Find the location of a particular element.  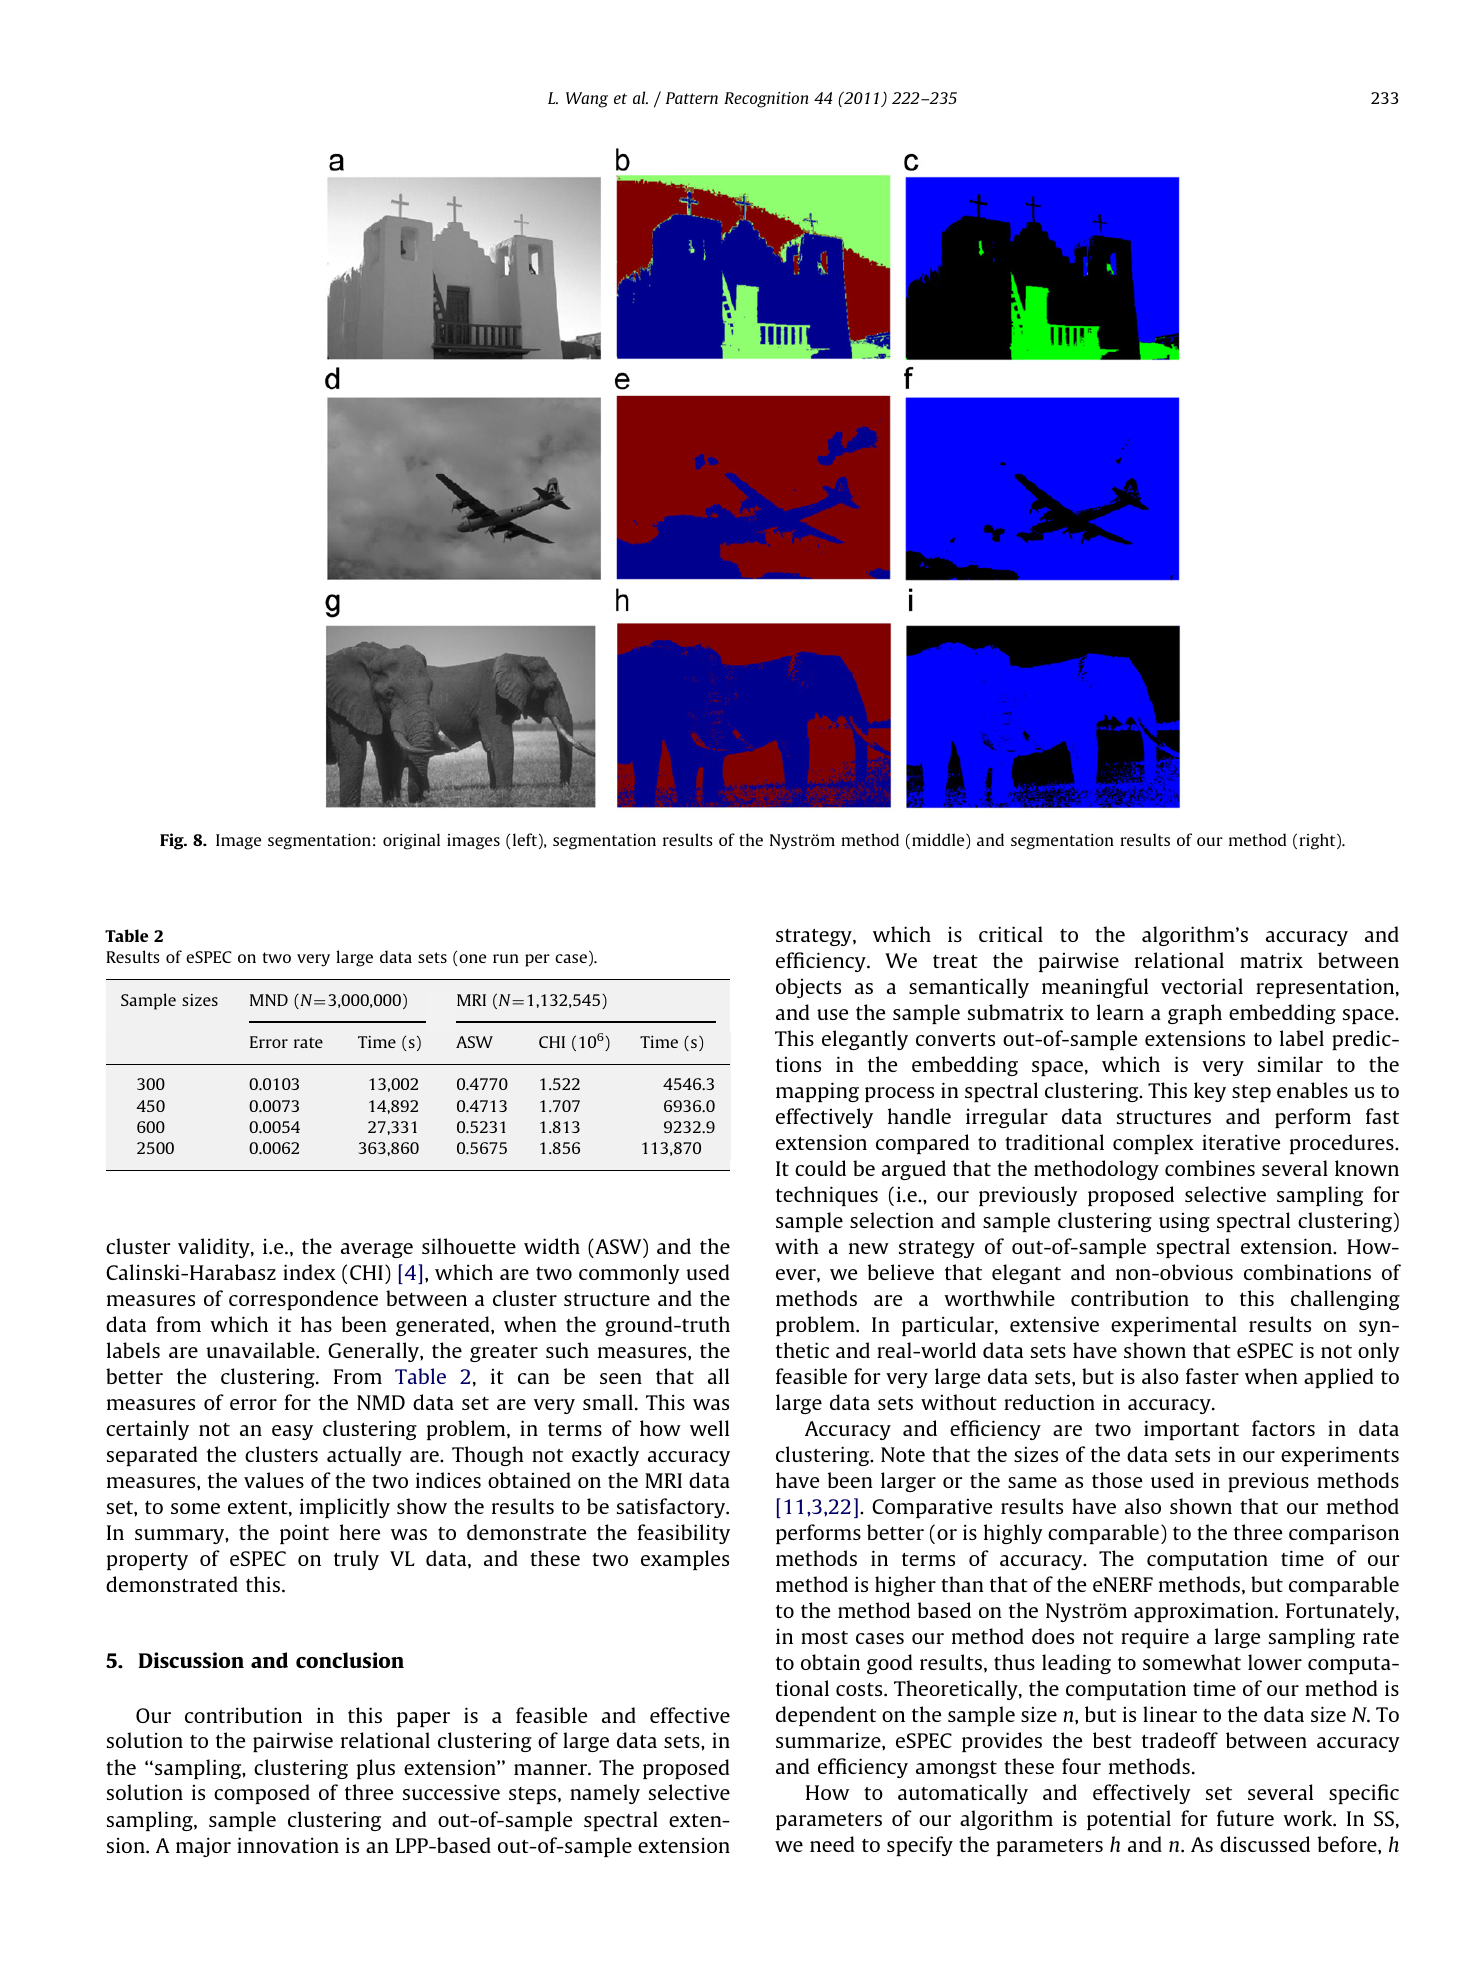

Recognition is located at coordinates (766, 100).
